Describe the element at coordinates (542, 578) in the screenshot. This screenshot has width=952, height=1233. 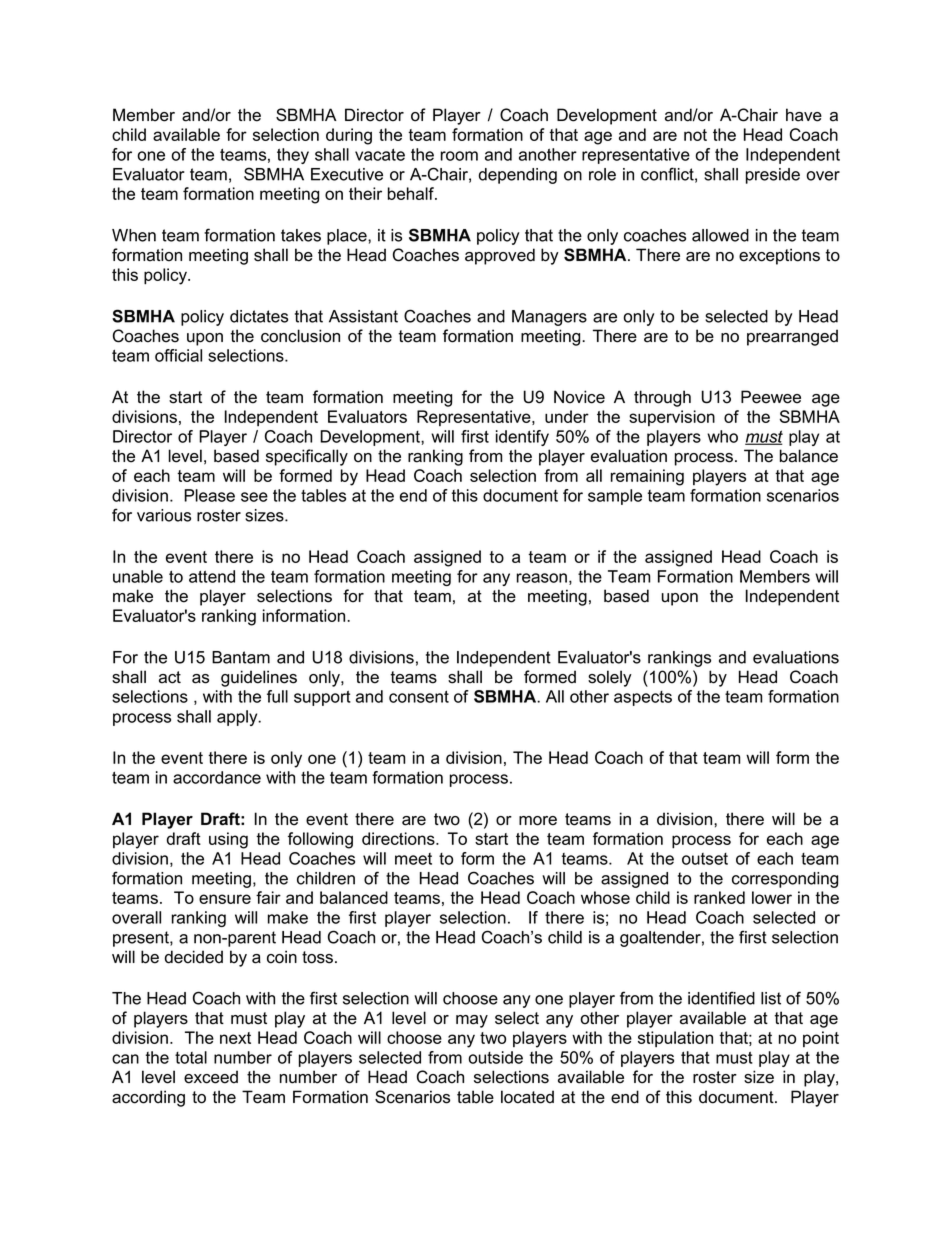
I see `reason` at that location.
